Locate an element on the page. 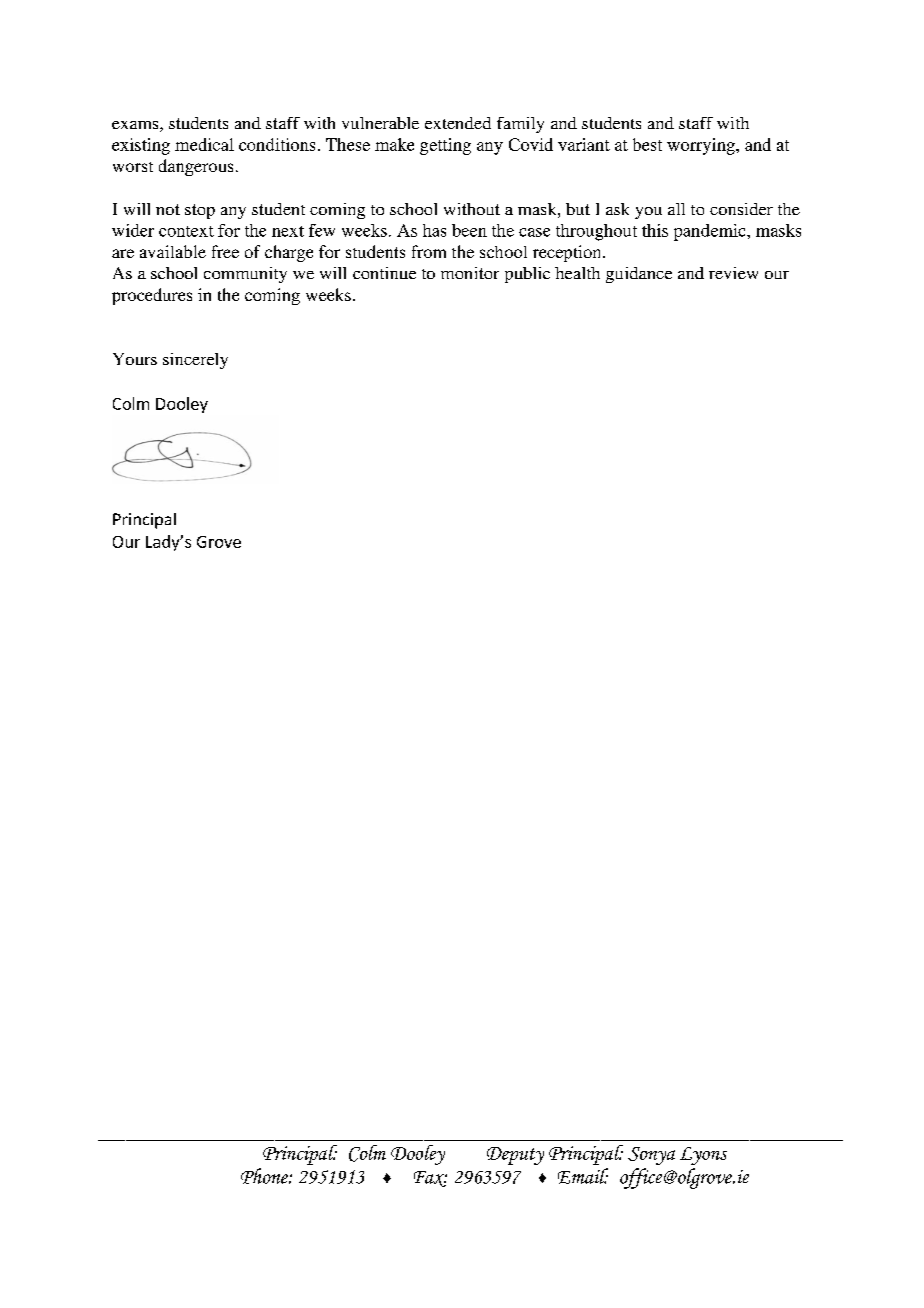 The width and height of the page is (924, 1308). guidance is located at coordinates (639, 275).
